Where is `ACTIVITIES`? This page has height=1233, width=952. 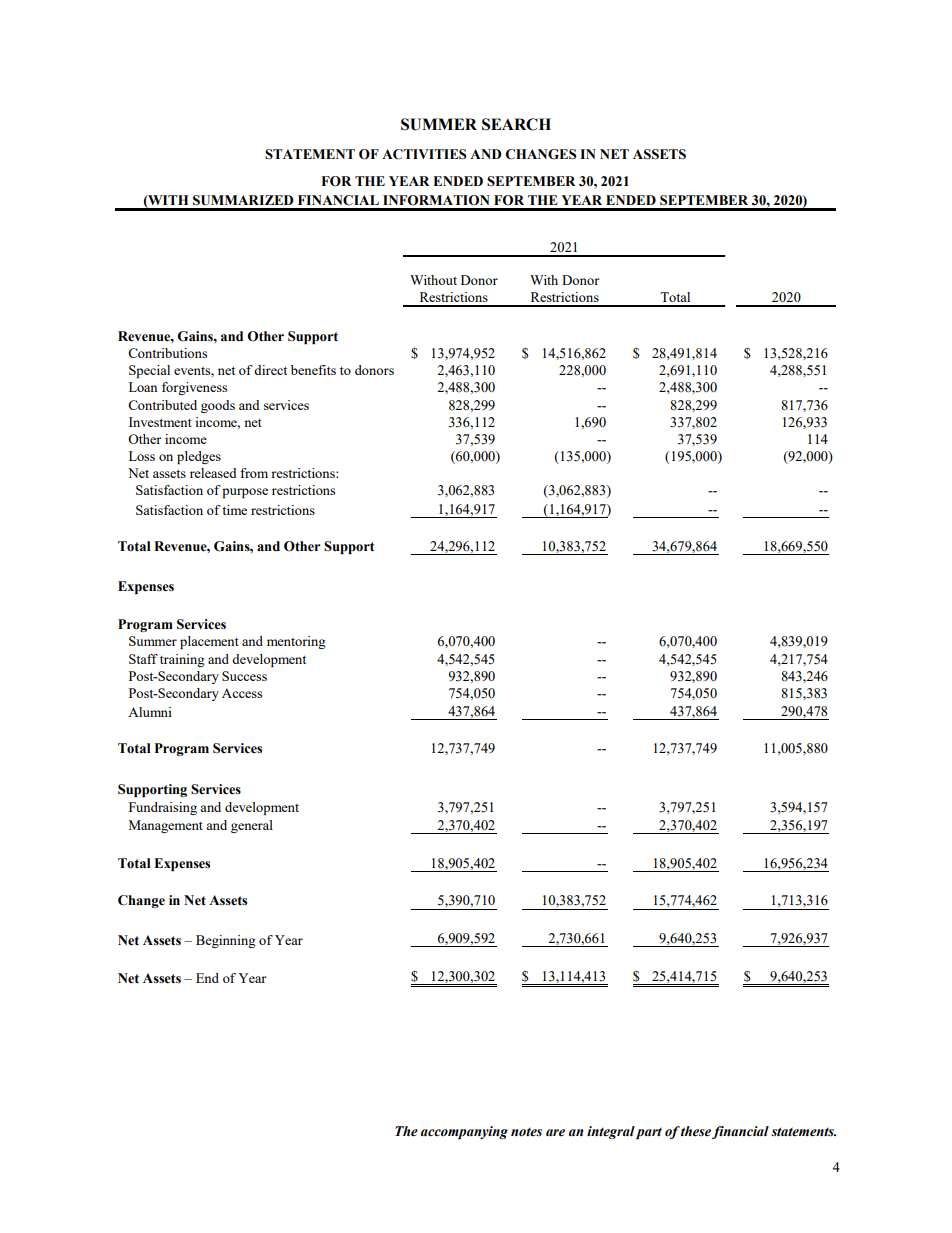 ACTIVITIES is located at coordinates (424, 154).
